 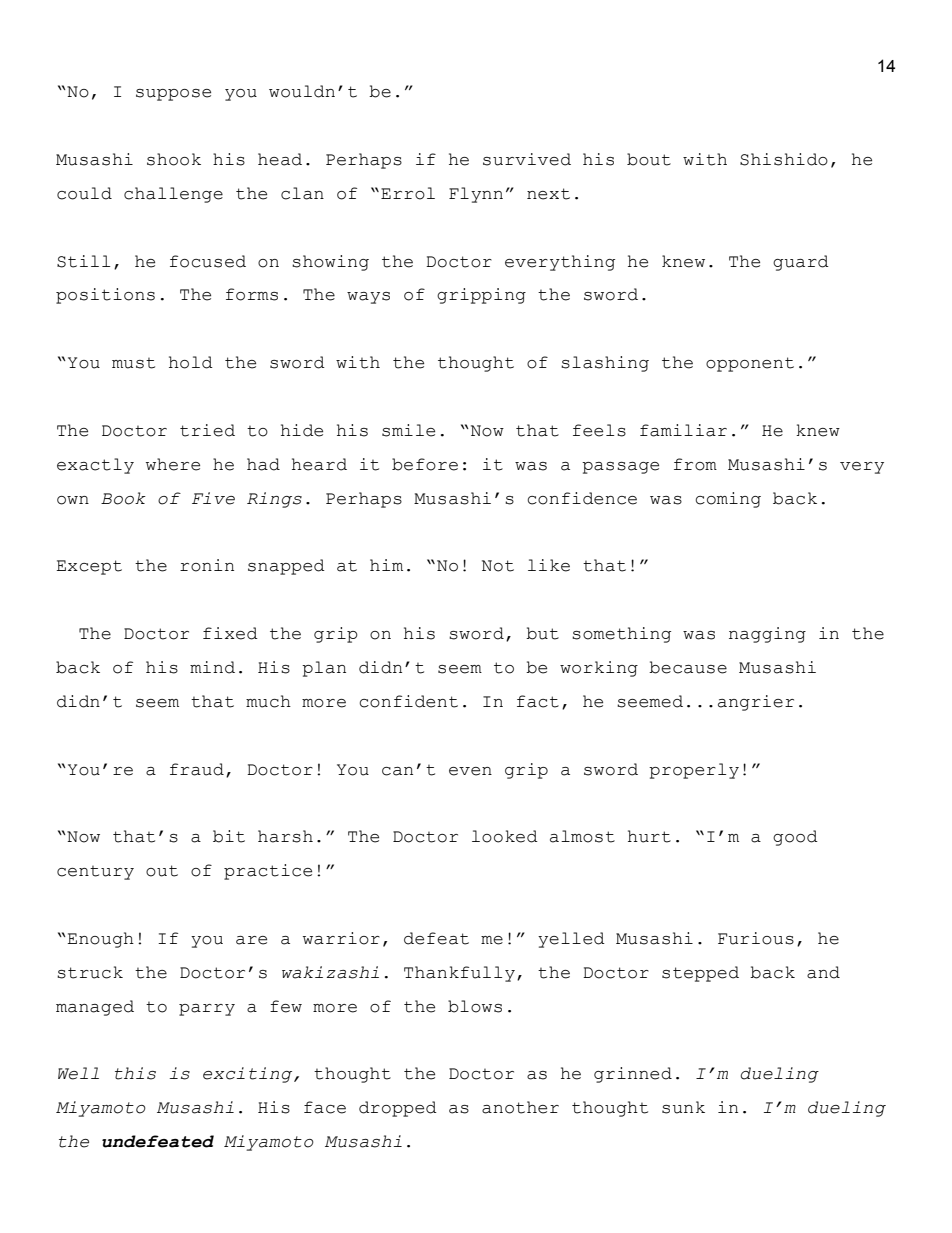 What do you see at coordinates (408, 430) in the page?
I see `smile` at bounding box center [408, 430].
